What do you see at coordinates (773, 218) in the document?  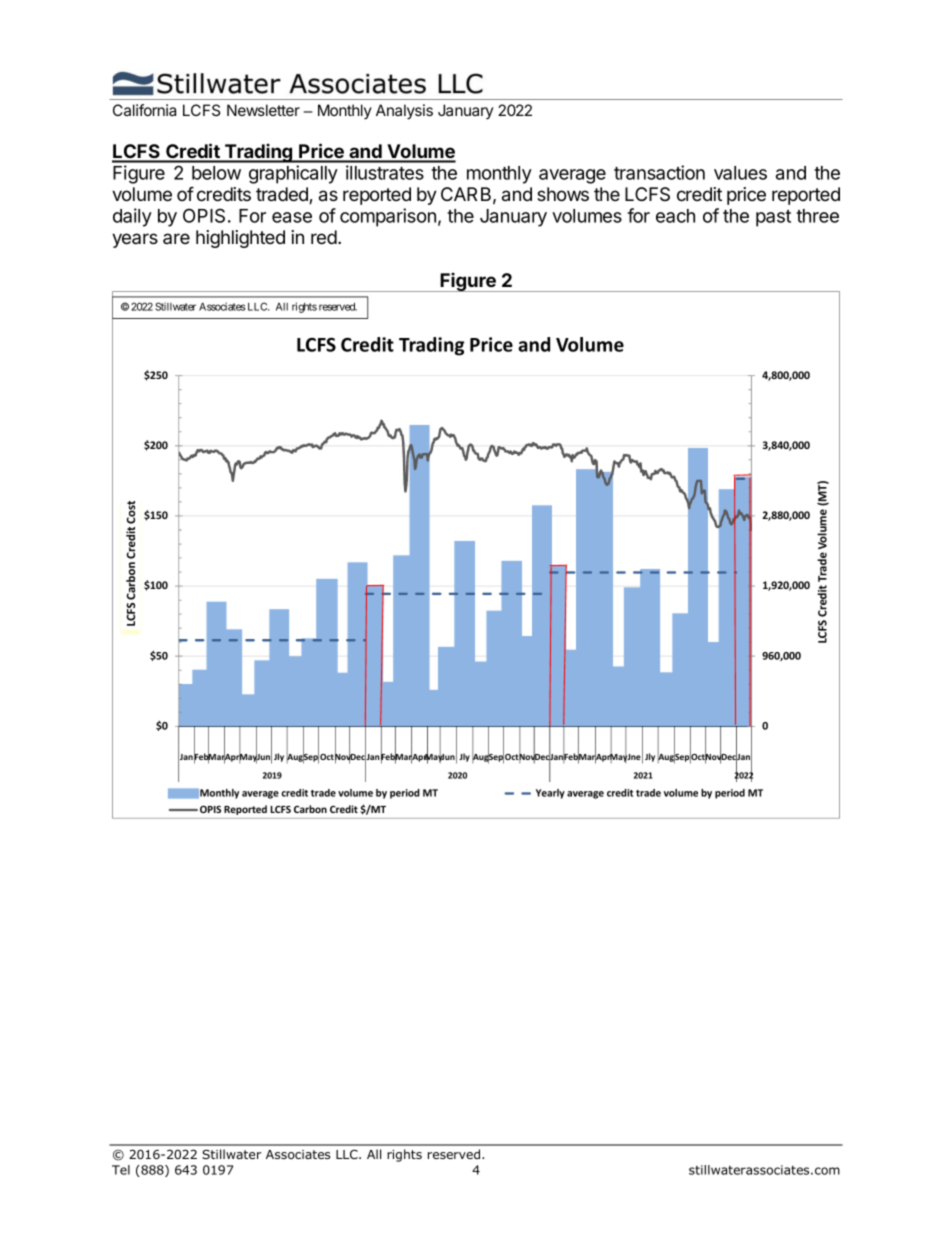 I see `past` at bounding box center [773, 218].
